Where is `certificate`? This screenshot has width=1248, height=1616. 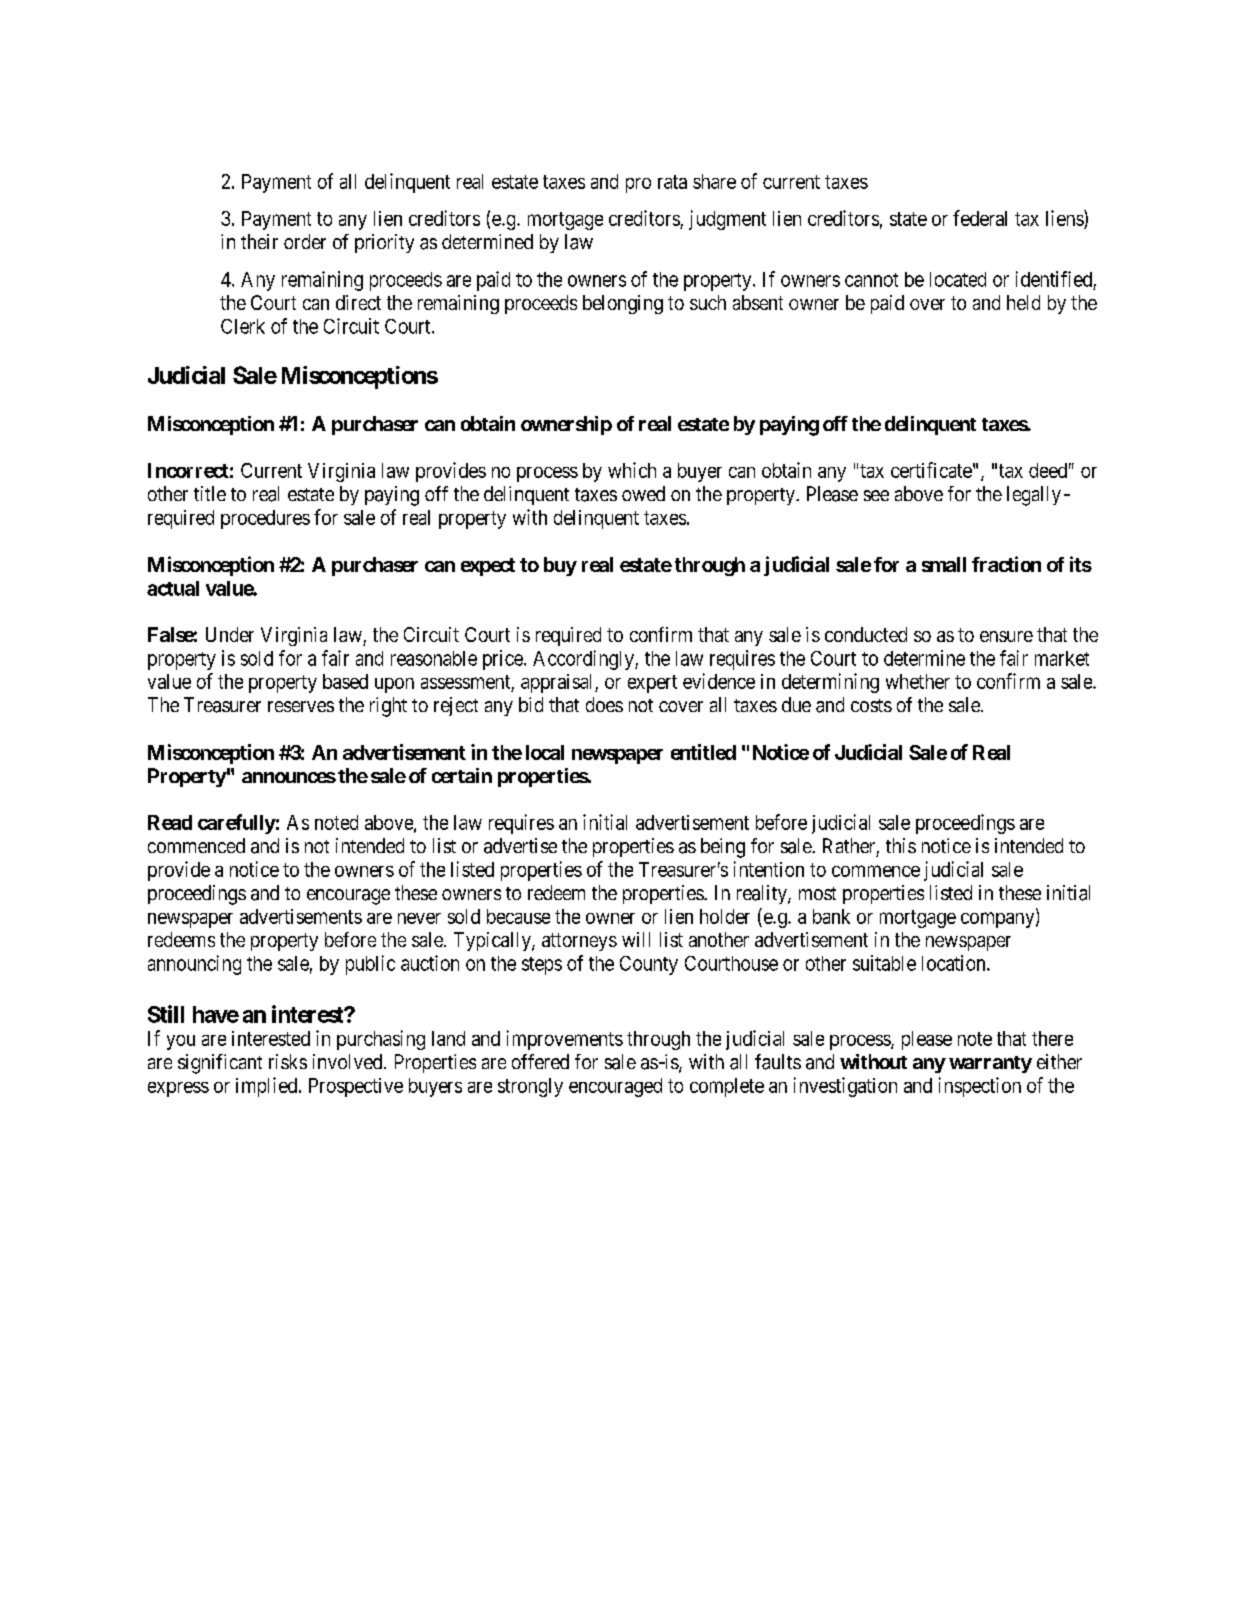 certificate is located at coordinates (931, 470).
